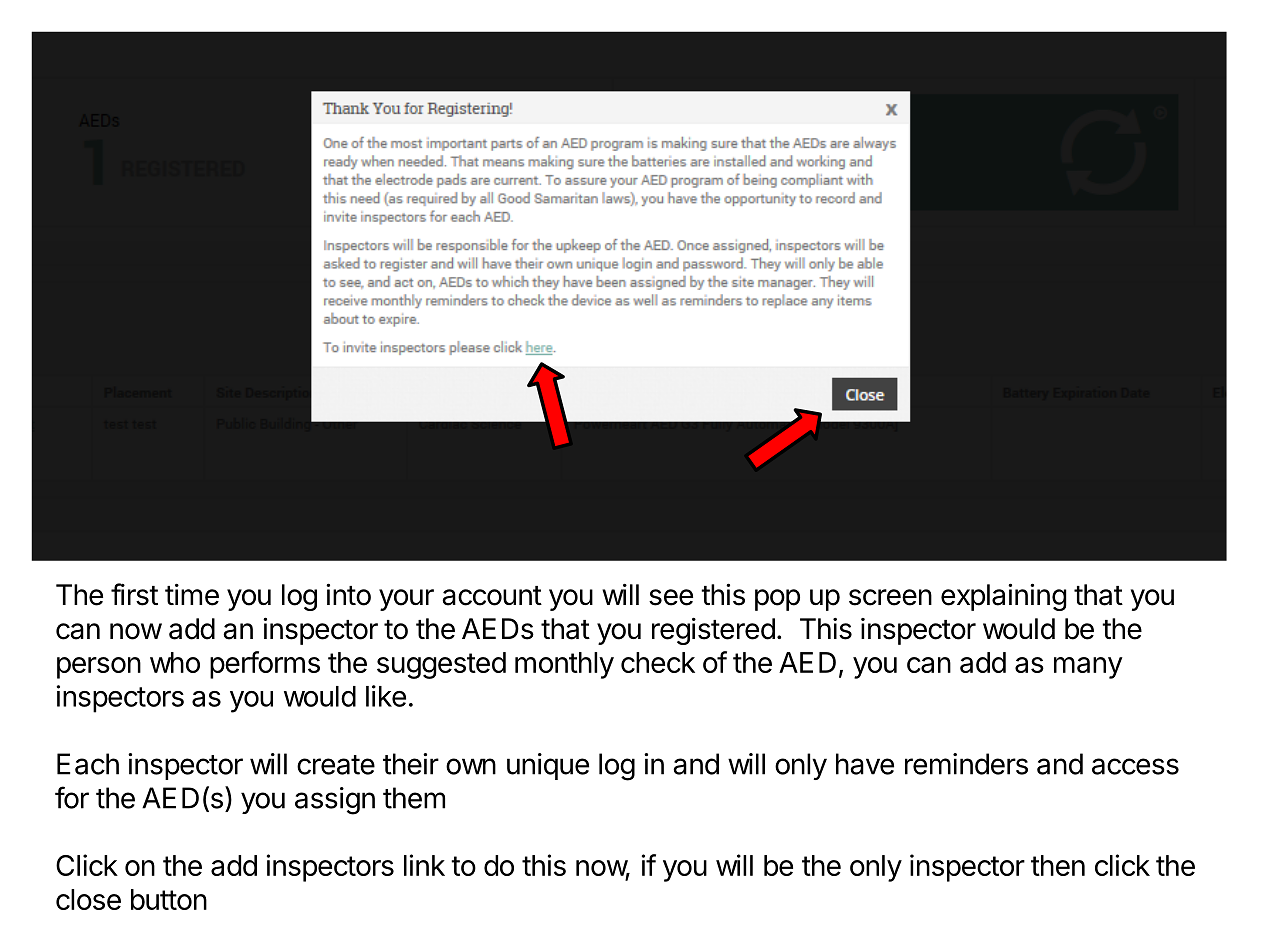 This screenshot has width=1270, height=952. Describe the element at coordinates (966, 764) in the screenshot. I see `reminders` at that location.
